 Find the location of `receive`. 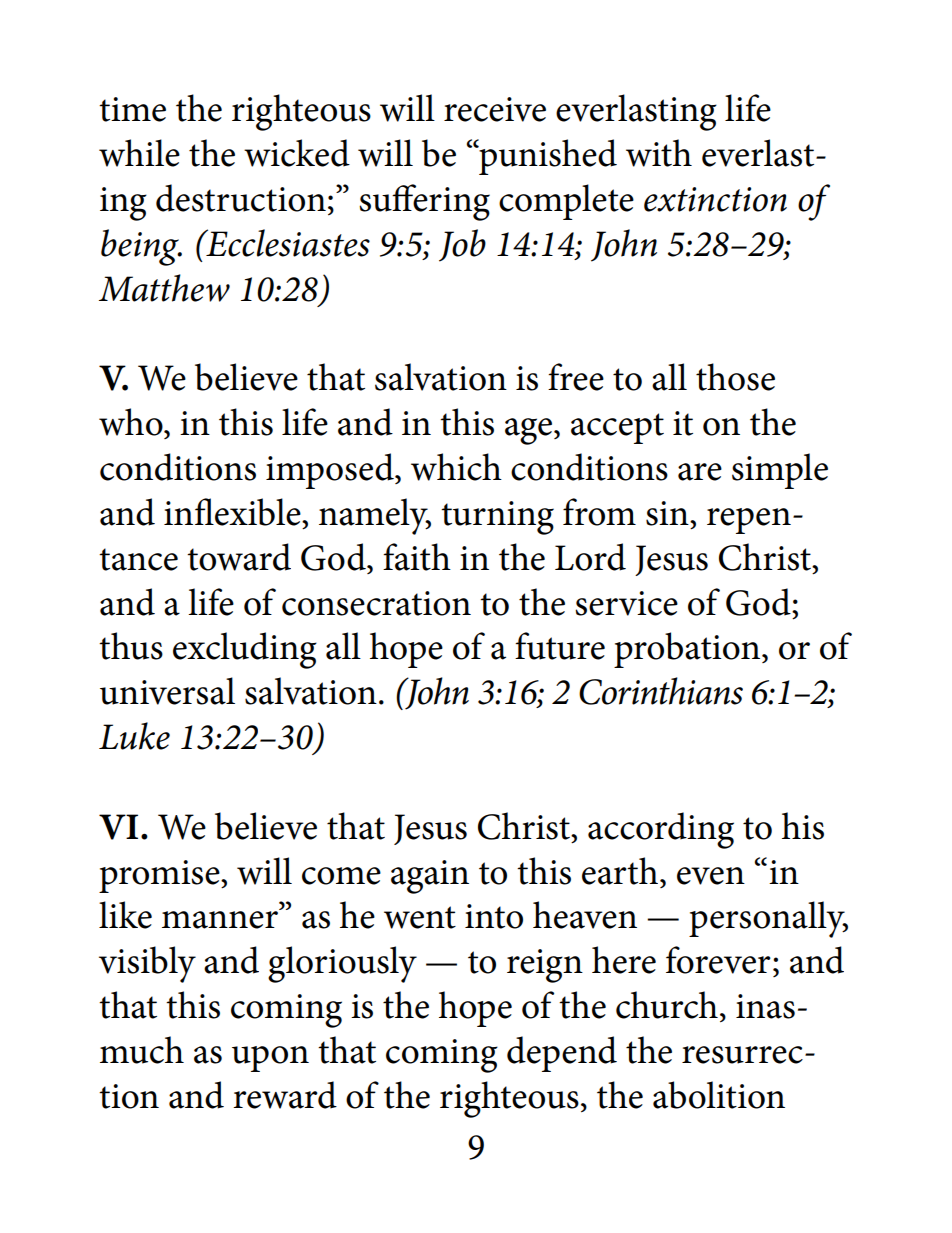

receive is located at coordinates (495, 109).
